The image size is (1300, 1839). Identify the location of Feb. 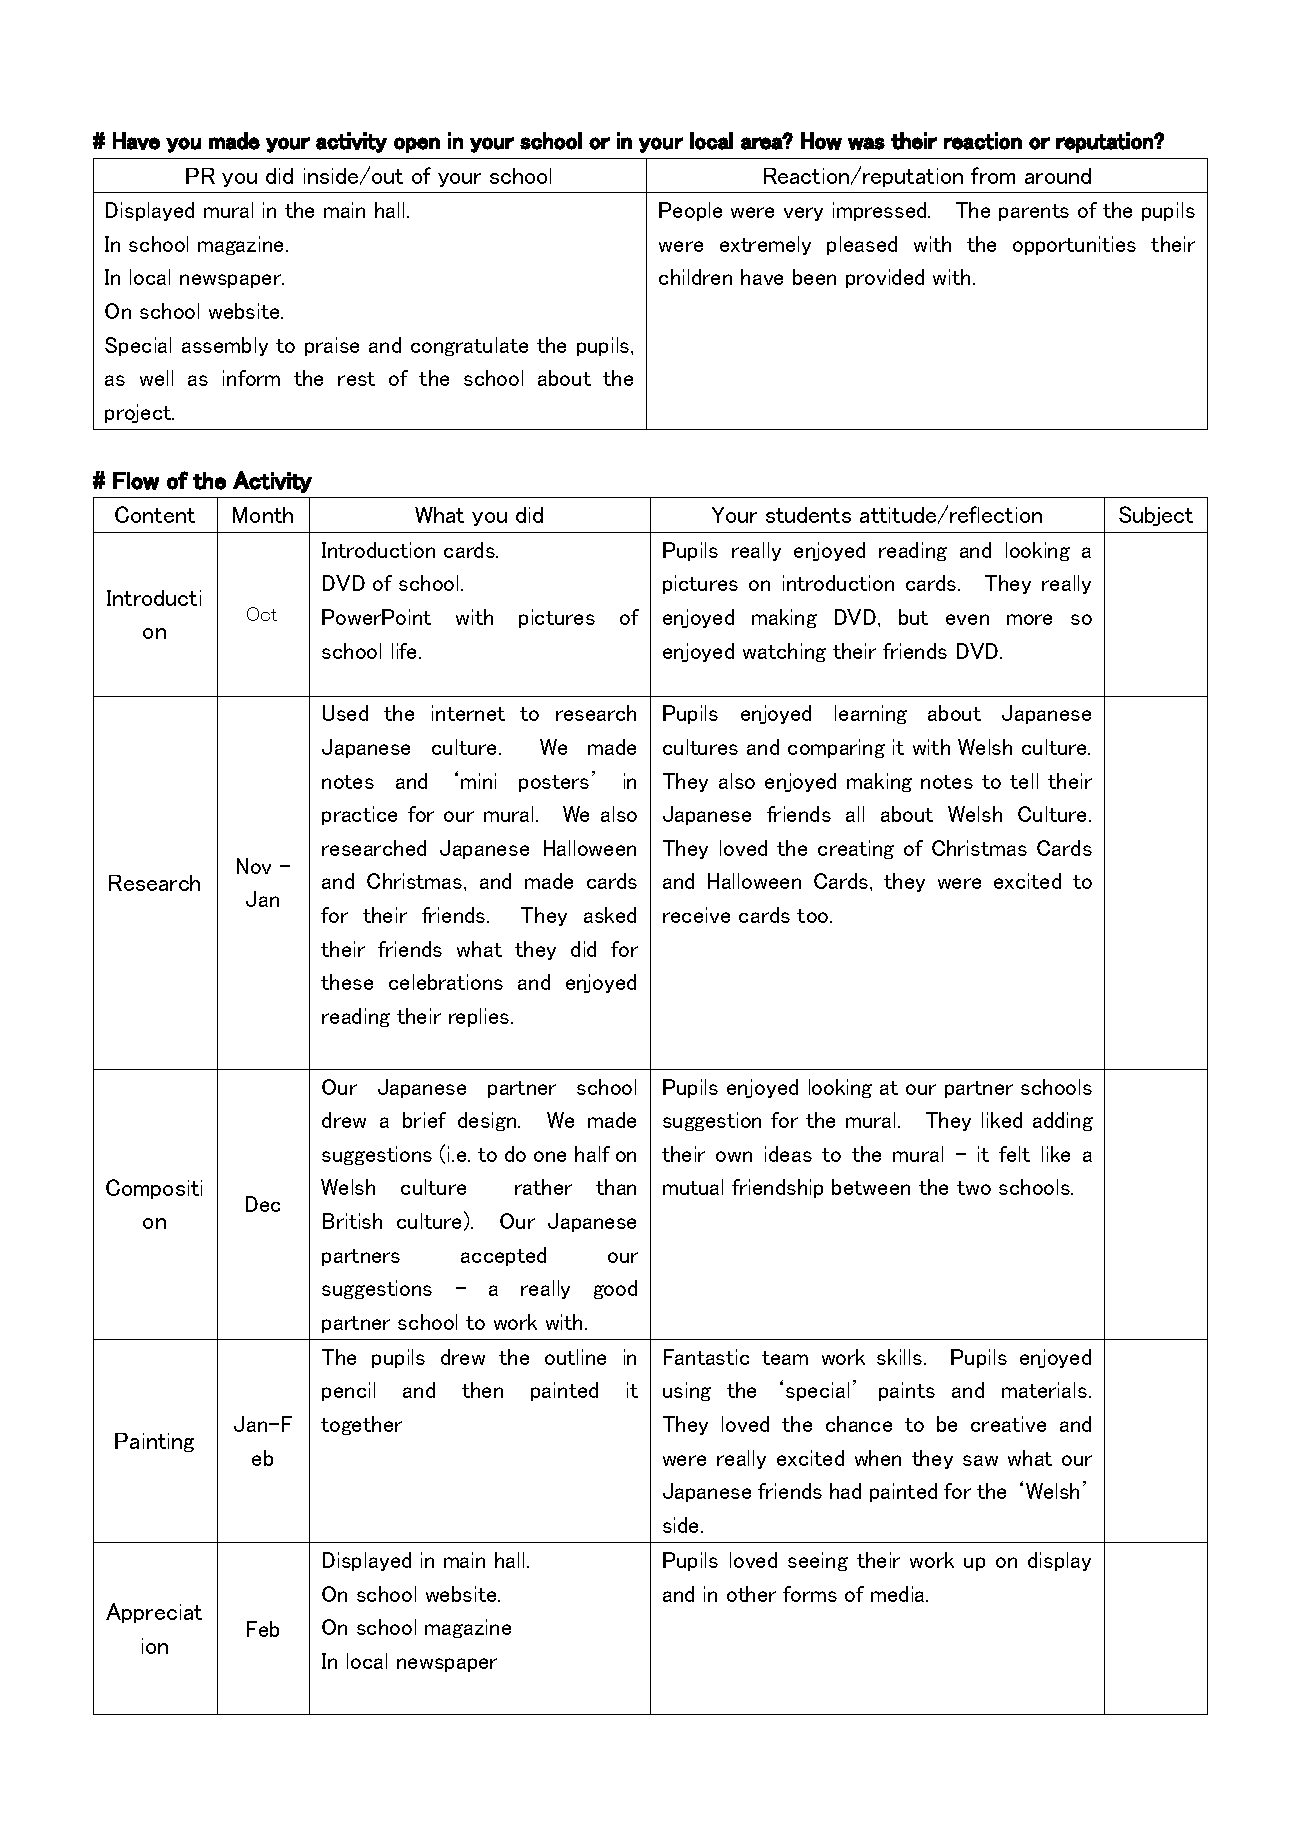
(263, 1629).
